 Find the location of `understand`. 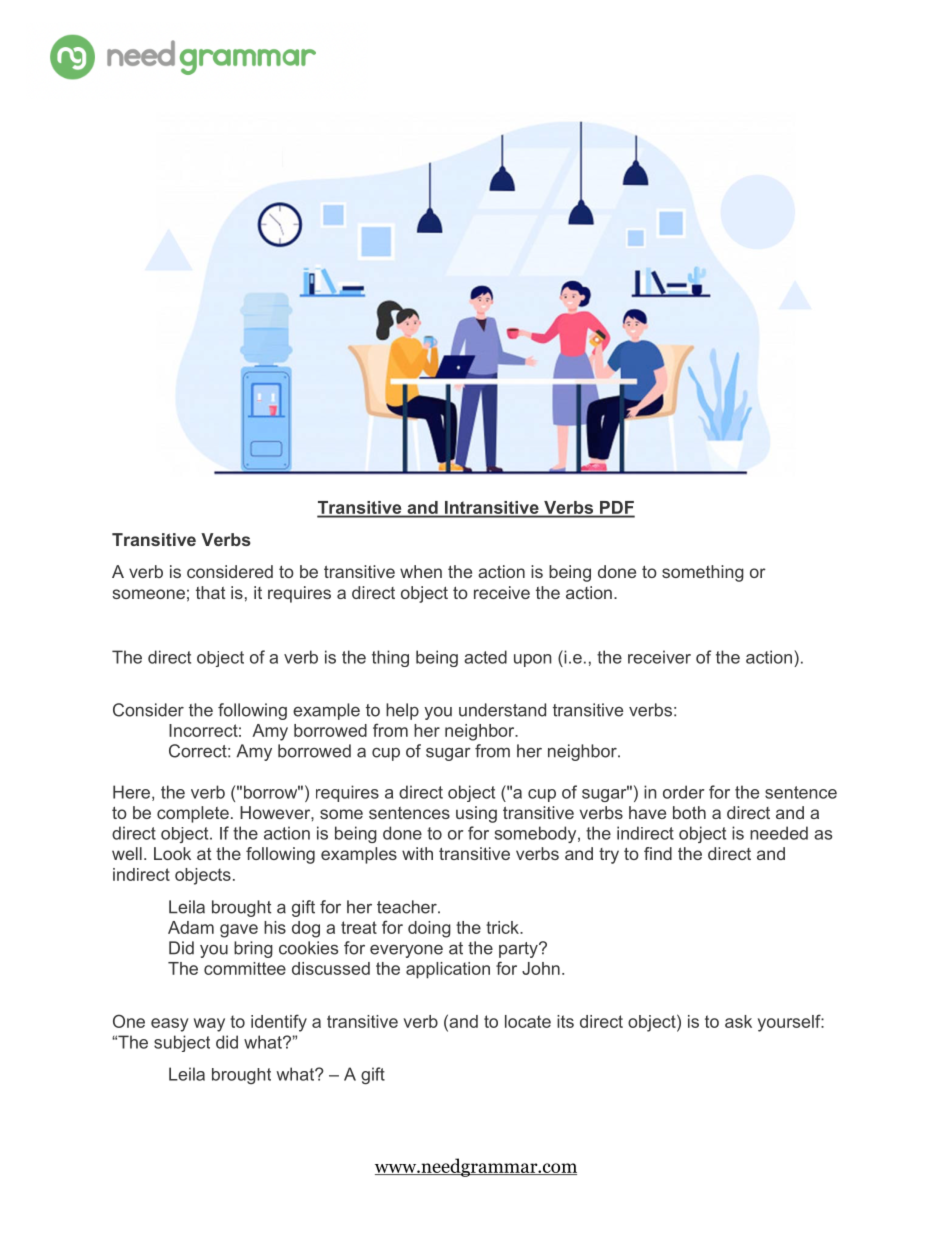

understand is located at coordinates (502, 710).
